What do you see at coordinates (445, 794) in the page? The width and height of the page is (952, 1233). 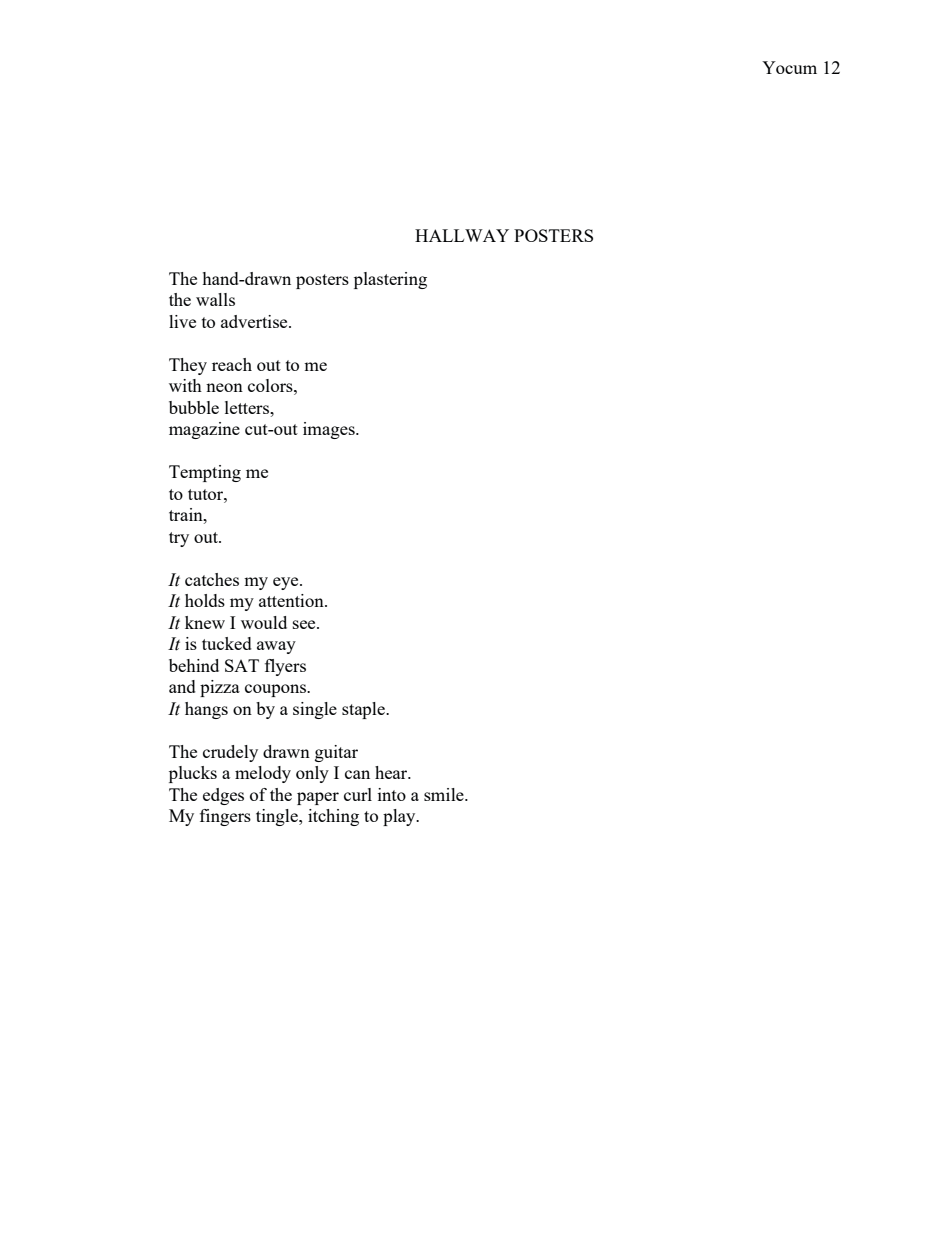 I see `smile` at bounding box center [445, 794].
